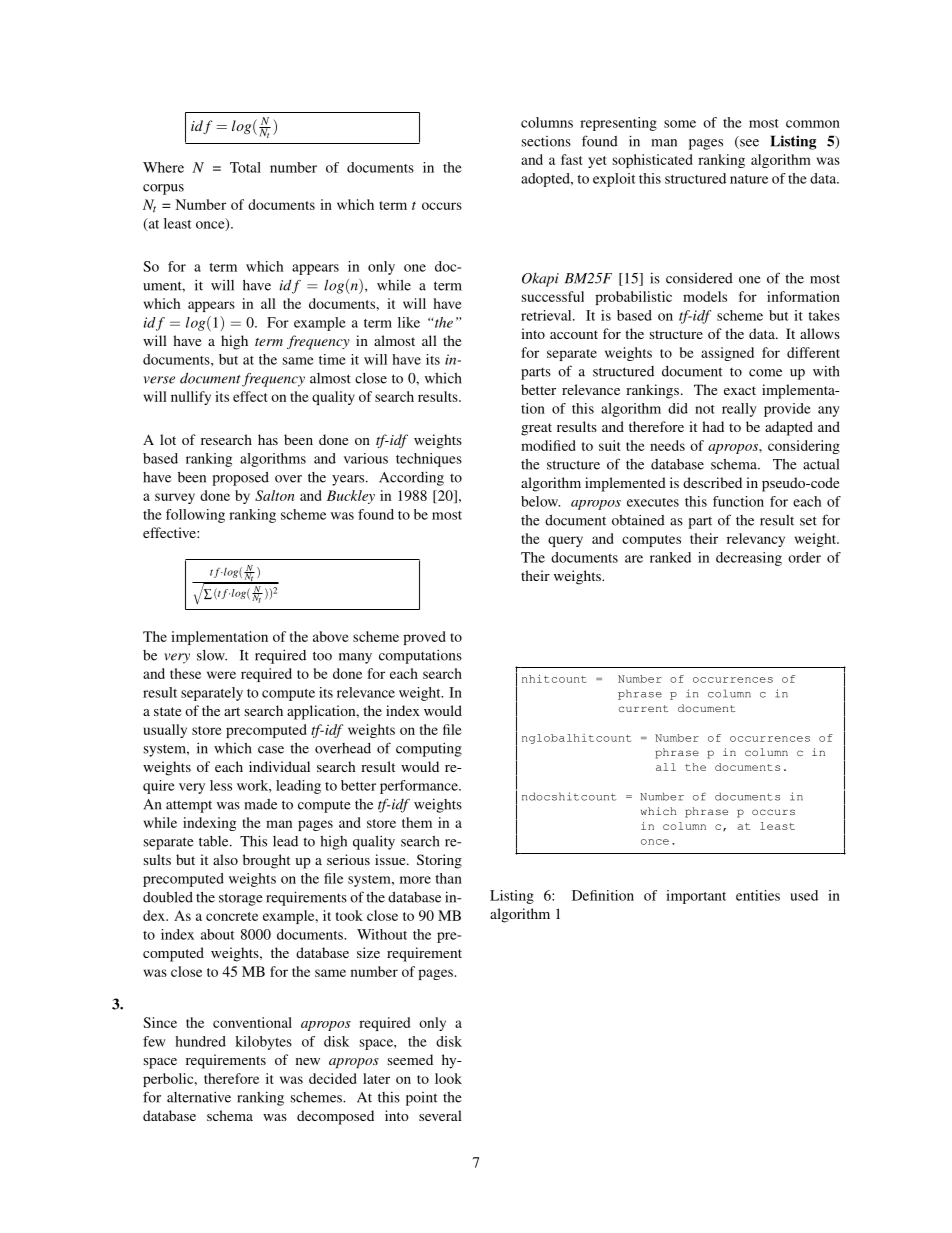 This screenshot has width=952, height=1233. Describe the element at coordinates (571, 159) in the screenshot. I see `fast` at that location.
